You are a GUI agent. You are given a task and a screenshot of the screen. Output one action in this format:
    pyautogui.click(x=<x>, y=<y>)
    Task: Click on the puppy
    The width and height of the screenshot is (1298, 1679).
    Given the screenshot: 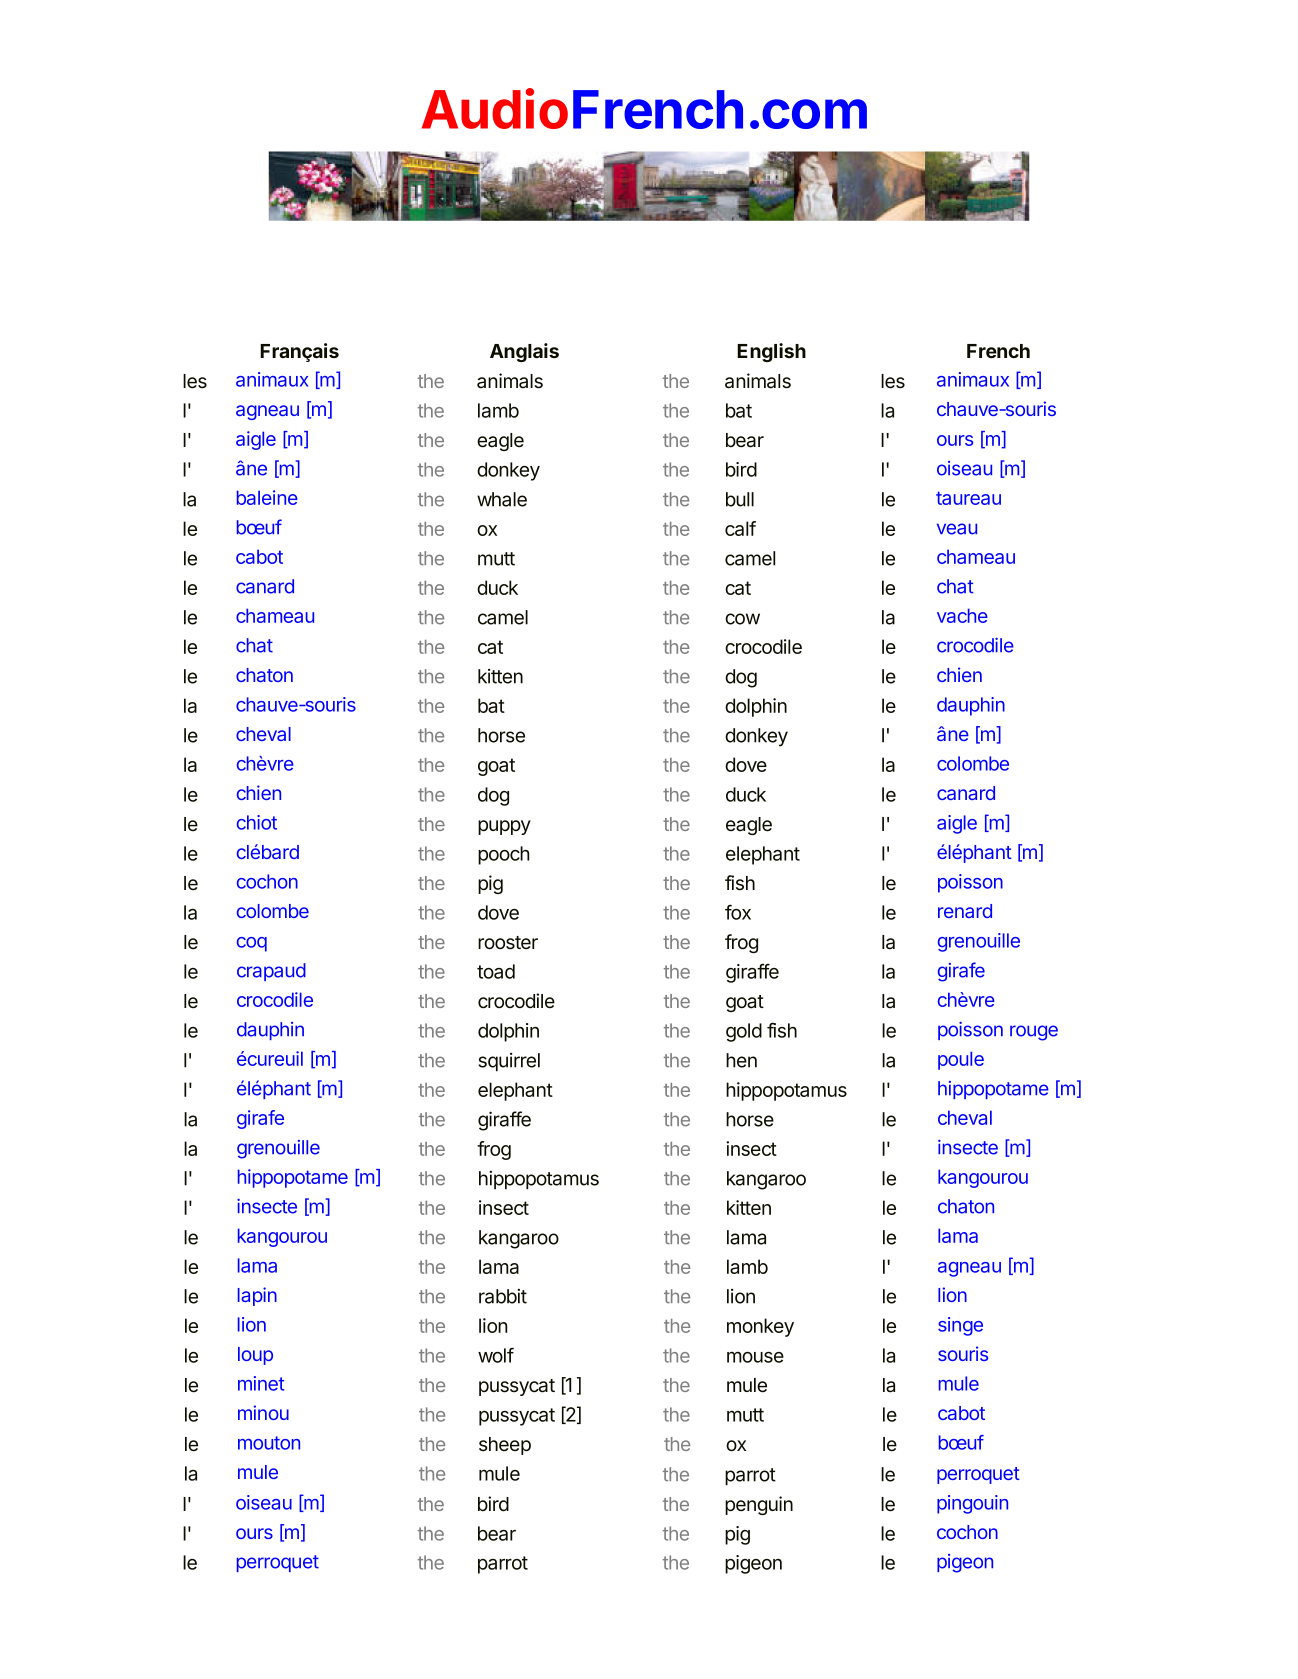 What is the action you would take?
    pyautogui.click(x=504, y=827)
